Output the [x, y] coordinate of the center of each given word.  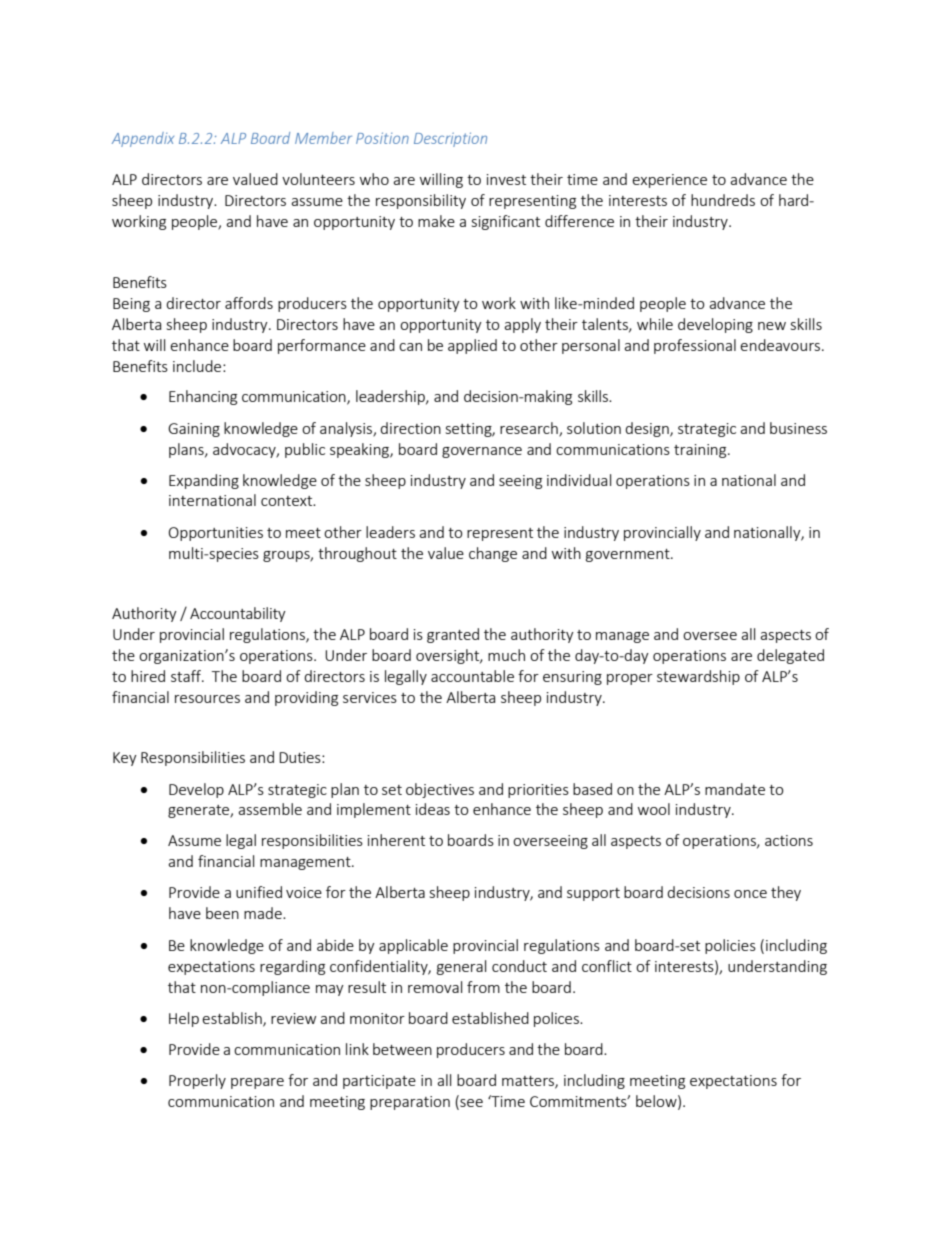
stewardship [698, 677]
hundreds [723, 200]
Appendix [143, 139]
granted [453, 635]
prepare [257, 1083]
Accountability [238, 614]
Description [450, 140]
